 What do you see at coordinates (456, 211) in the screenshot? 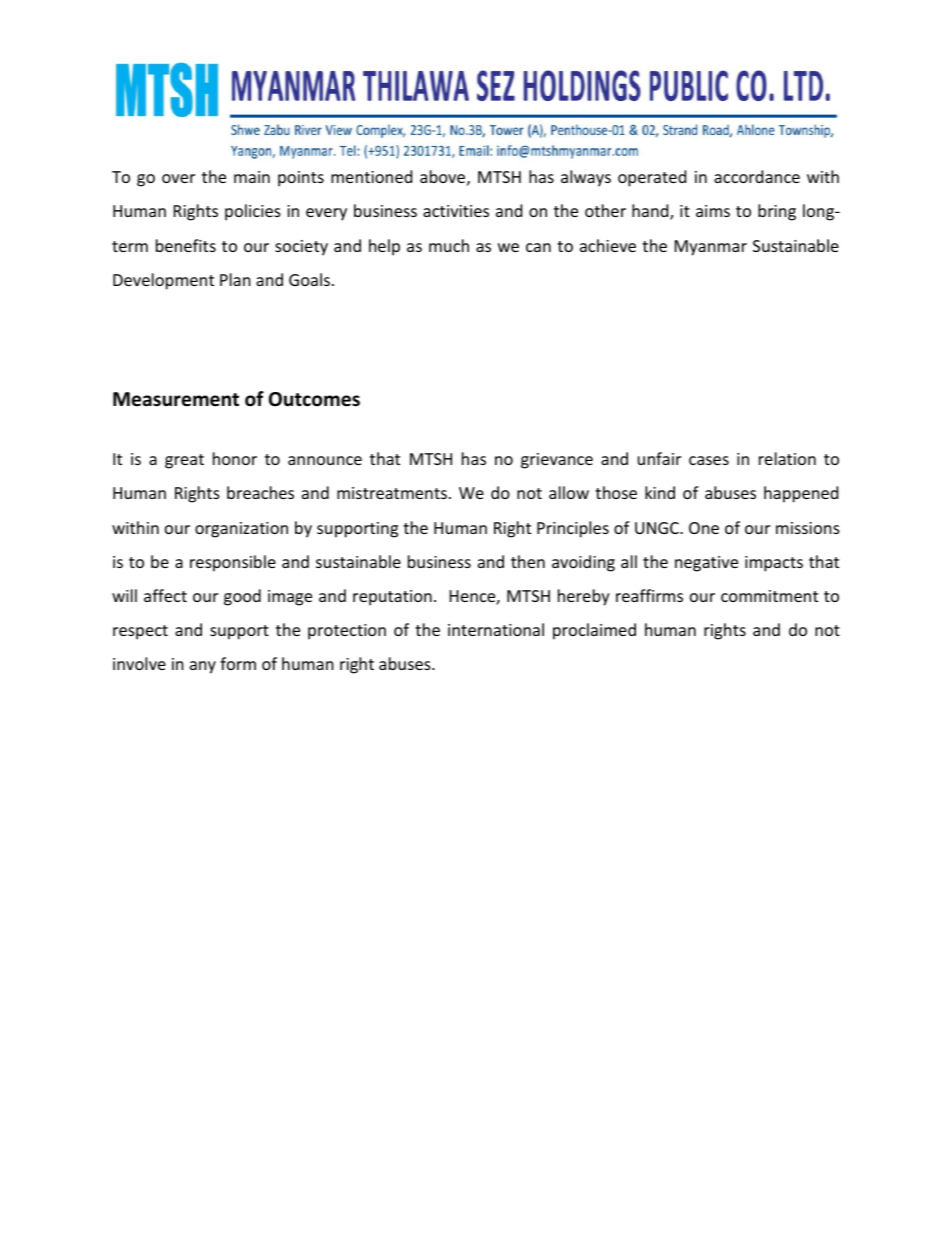
I see `activities` at bounding box center [456, 211].
